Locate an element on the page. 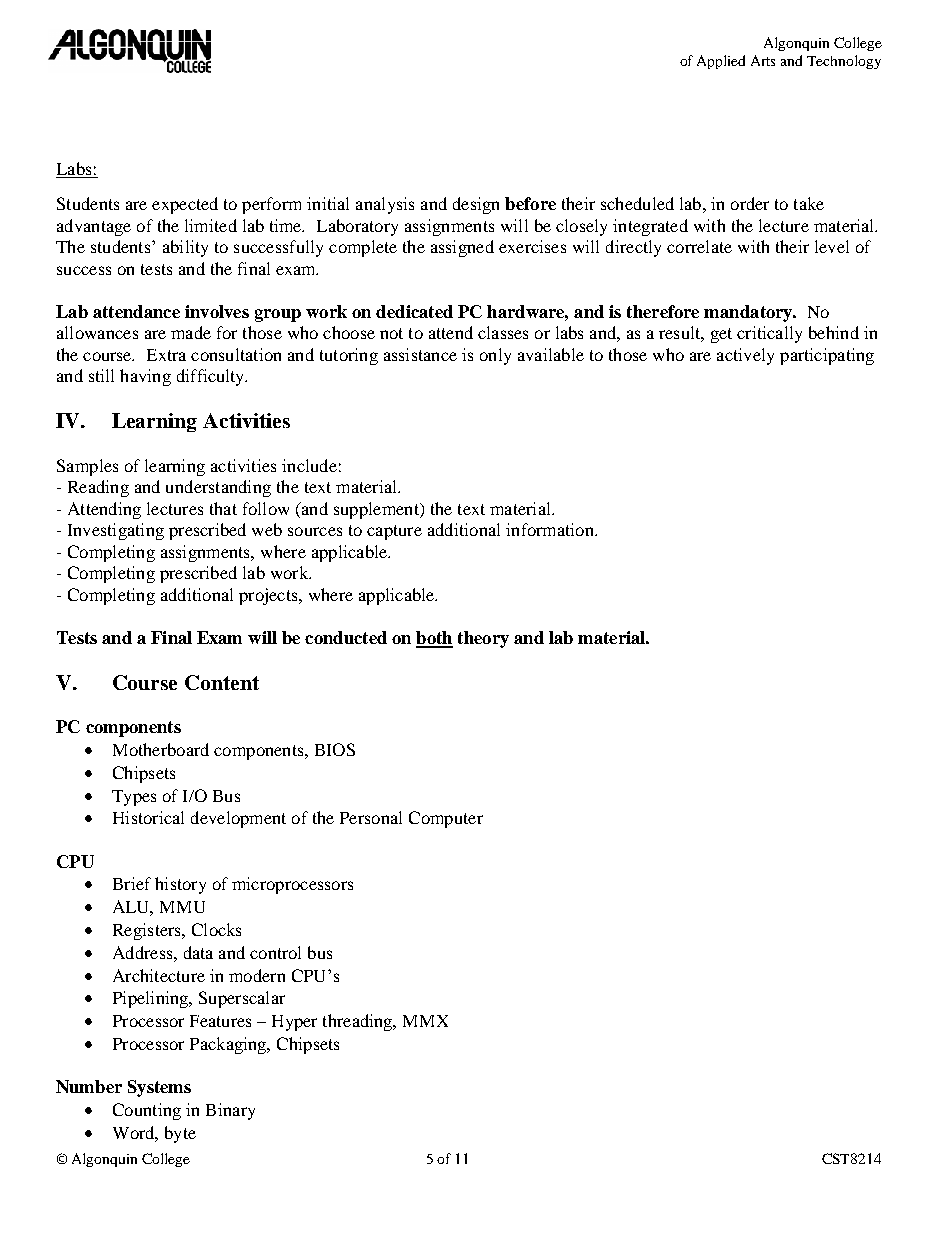 Image resolution: width=952 pixels, height=1233 pixels. Computer is located at coordinates (446, 819).
